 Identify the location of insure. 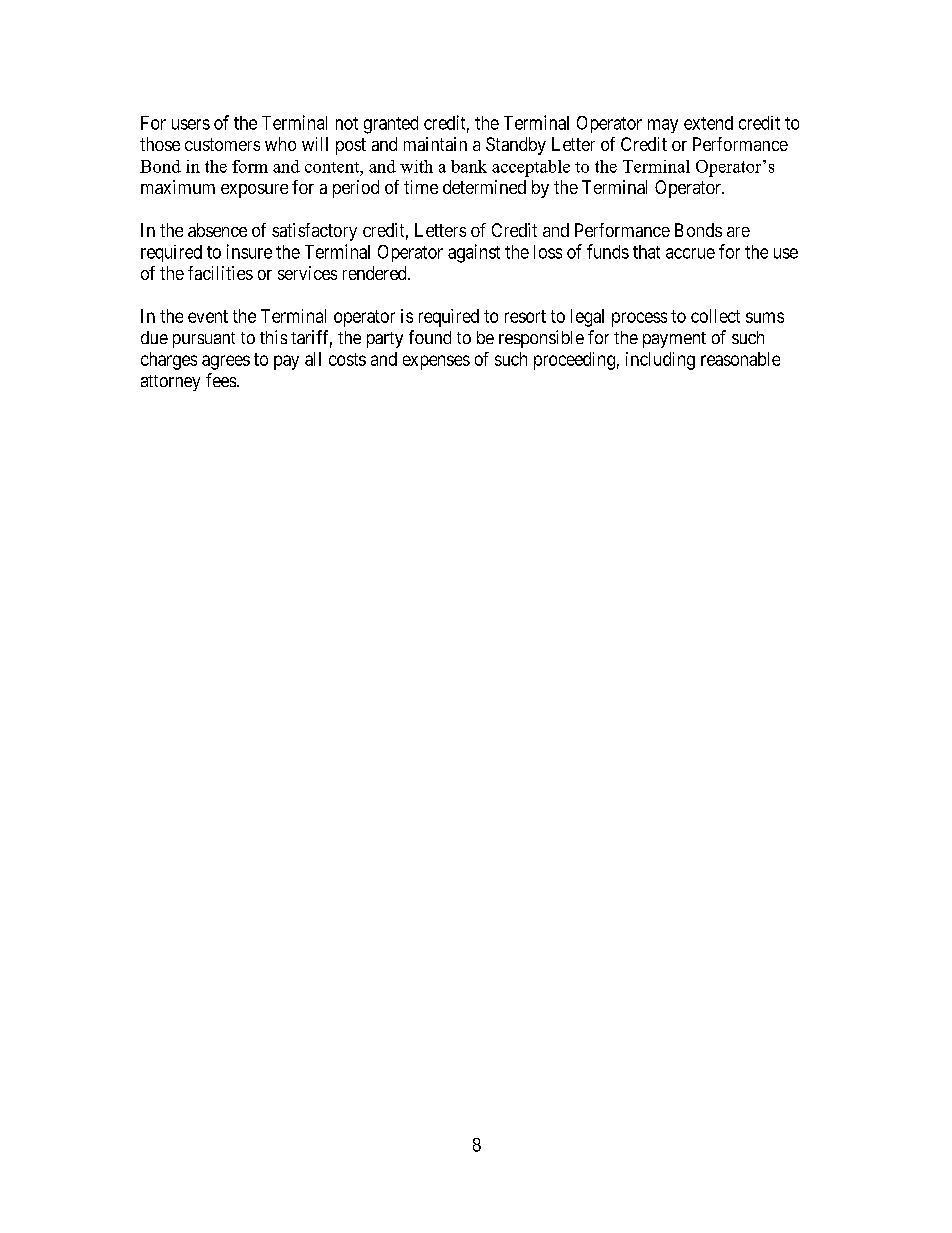
(249, 251).
